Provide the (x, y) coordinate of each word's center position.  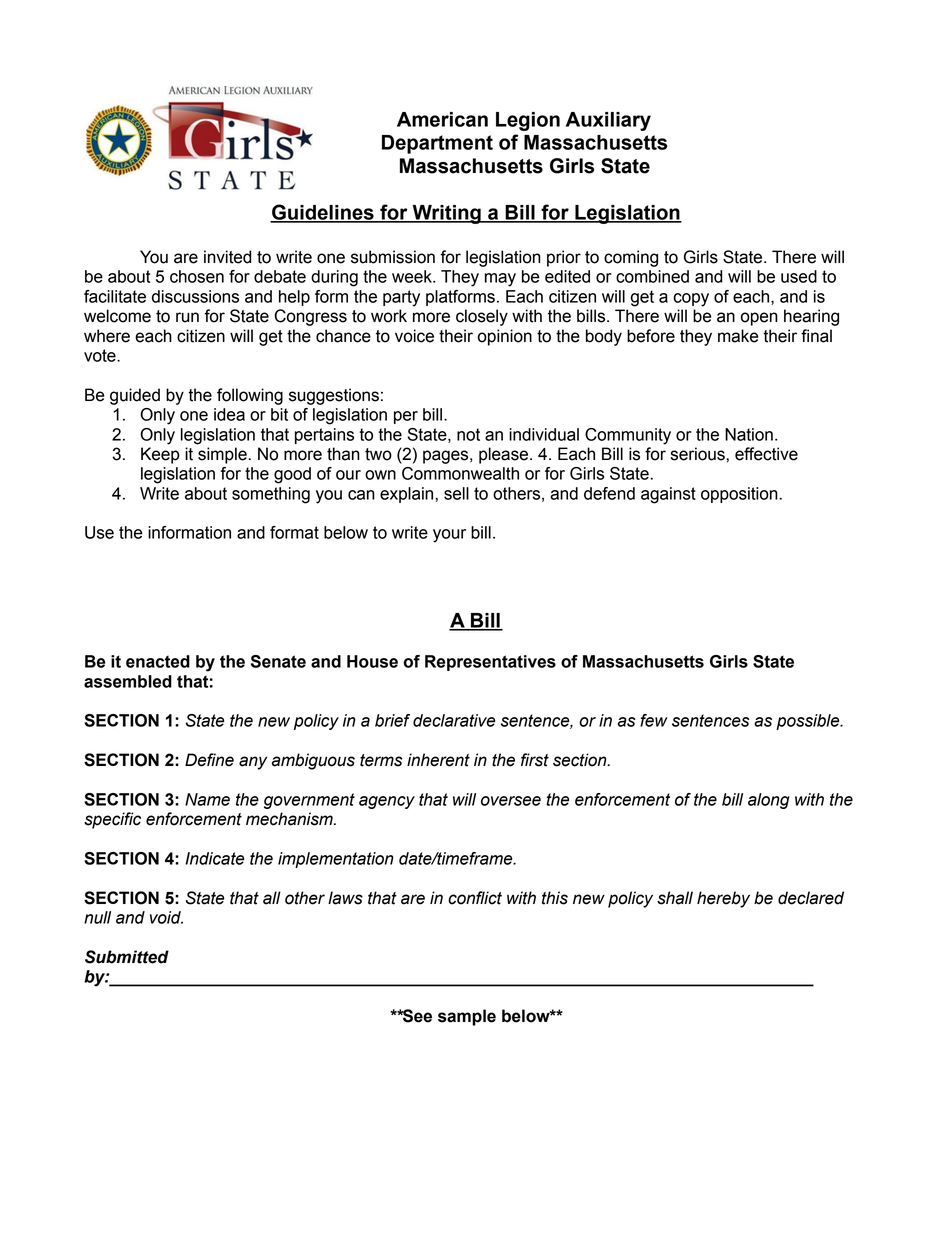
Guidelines (323, 213)
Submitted (127, 957)
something (271, 495)
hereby (723, 899)
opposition (740, 495)
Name (207, 799)
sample (467, 1017)
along (769, 801)
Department (437, 144)
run (187, 317)
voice (414, 336)
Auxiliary (608, 121)
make (738, 336)
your (449, 536)
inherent (438, 760)
